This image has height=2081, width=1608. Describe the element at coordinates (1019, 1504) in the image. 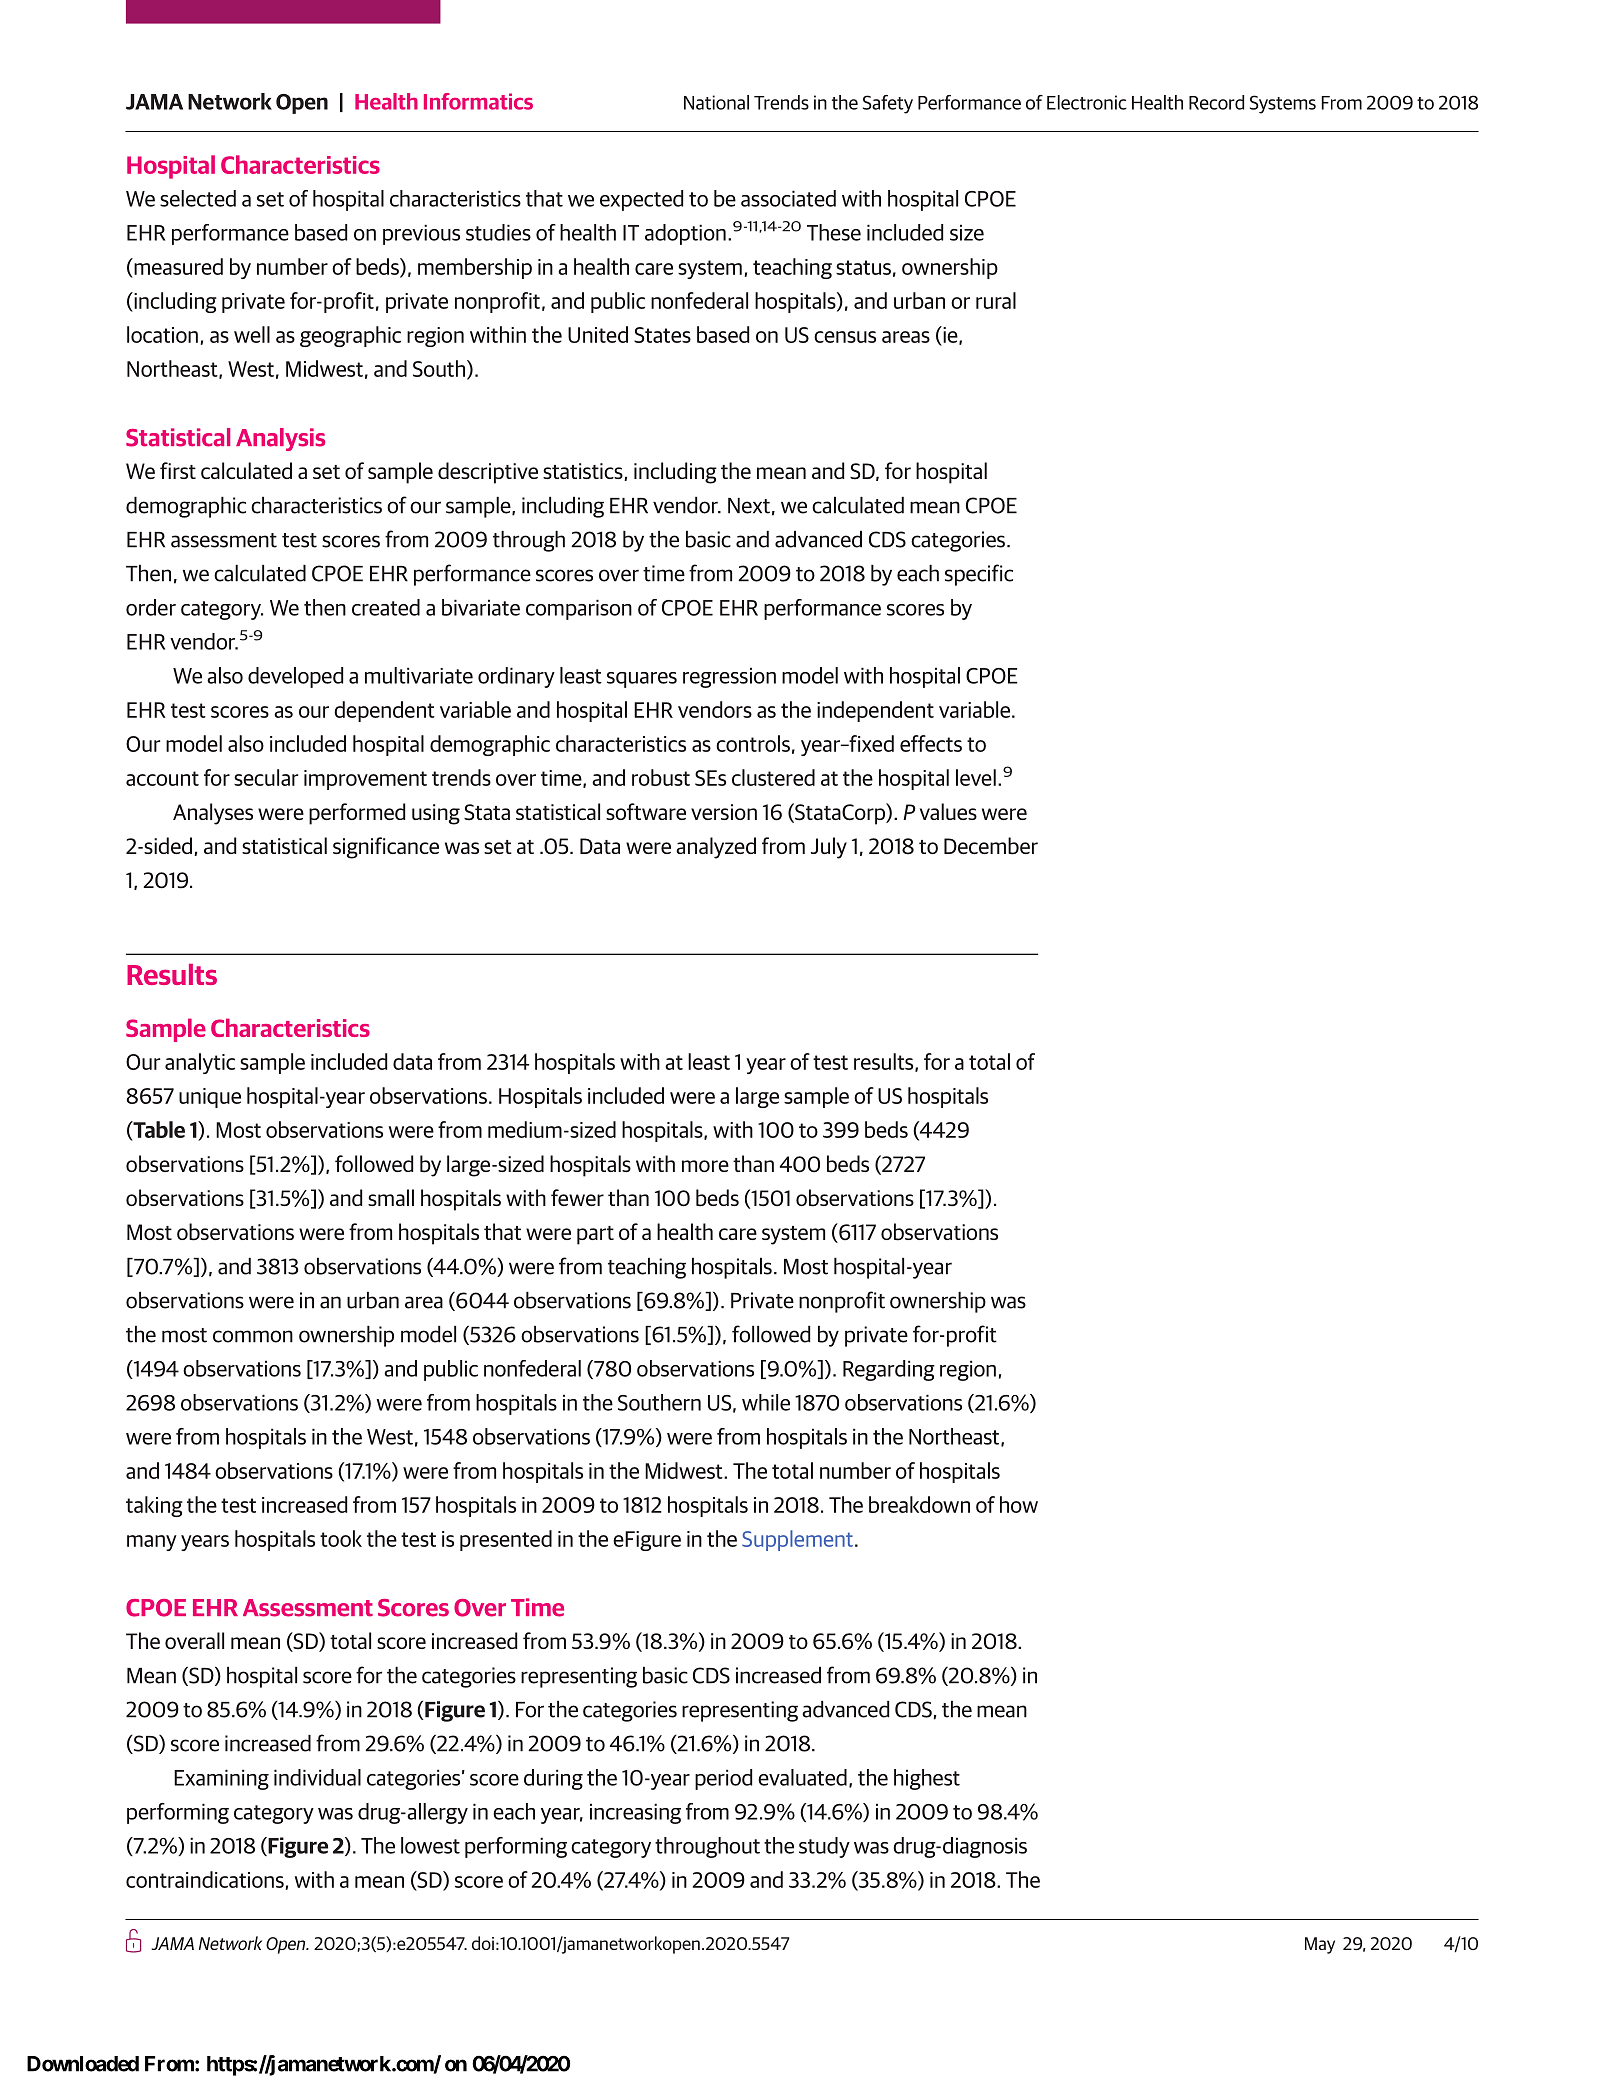

I see `how` at that location.
